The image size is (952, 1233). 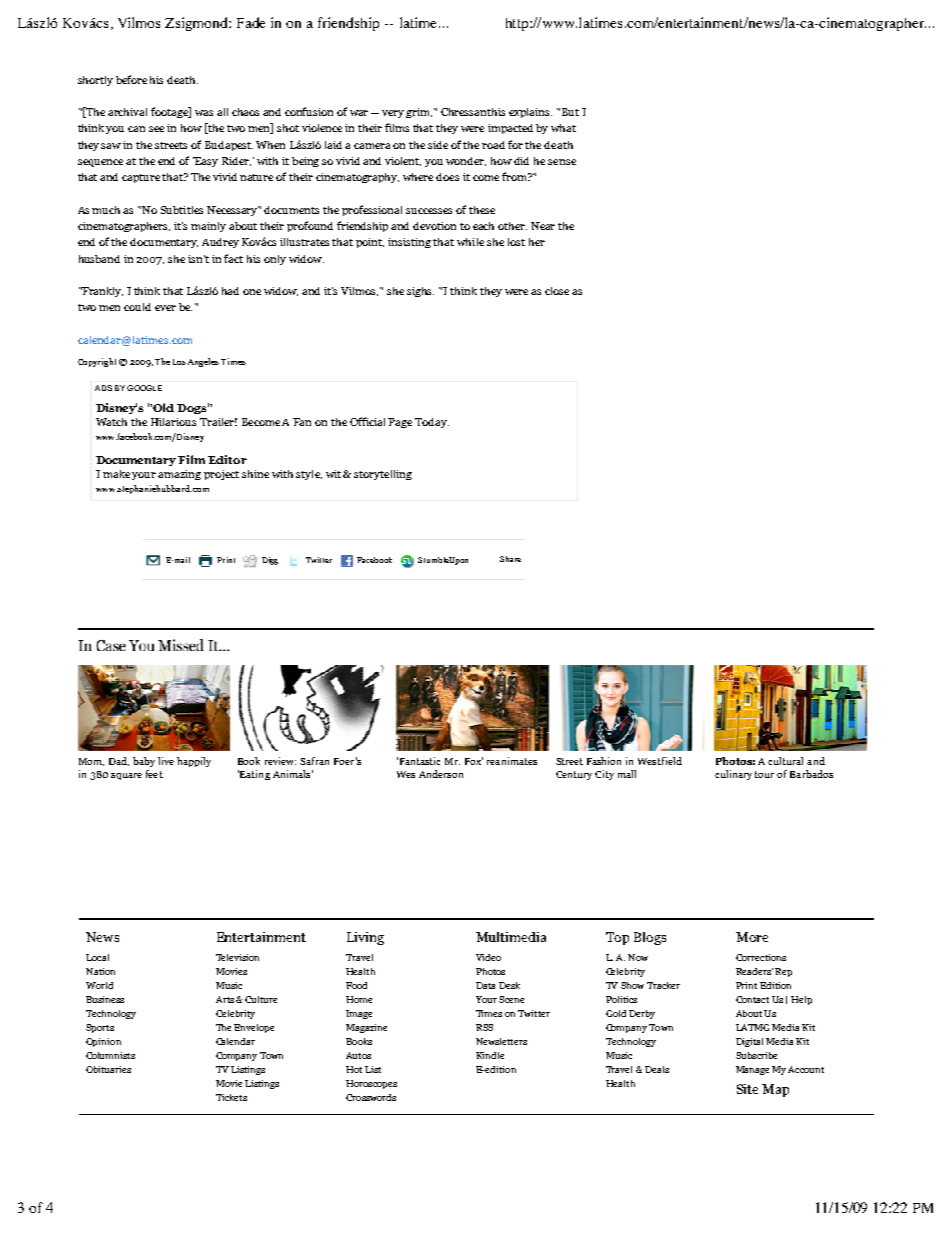 What do you see at coordinates (166, 761) in the page?
I see `live` at bounding box center [166, 761].
